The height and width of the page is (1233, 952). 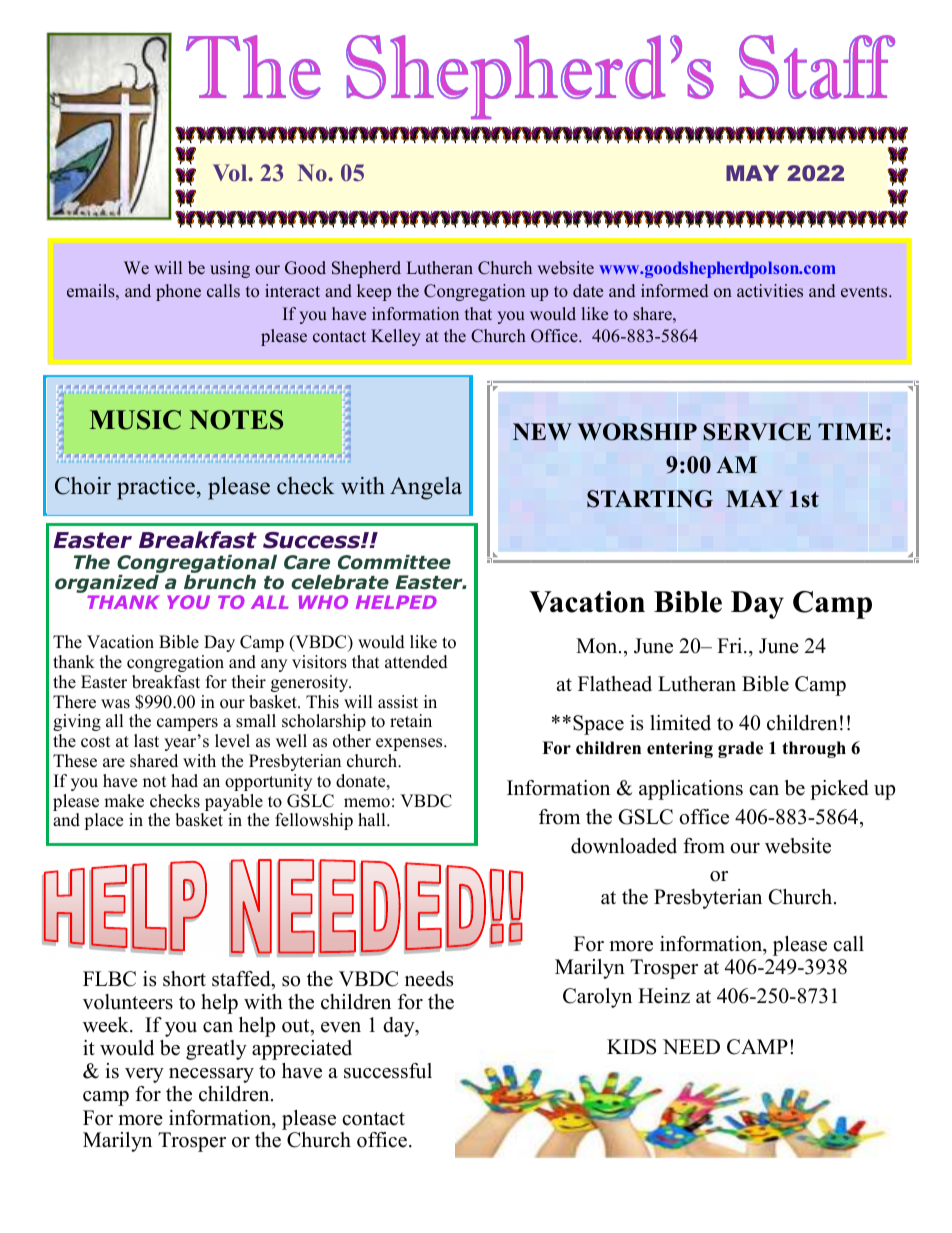 I want to click on attended, so click(x=416, y=662).
